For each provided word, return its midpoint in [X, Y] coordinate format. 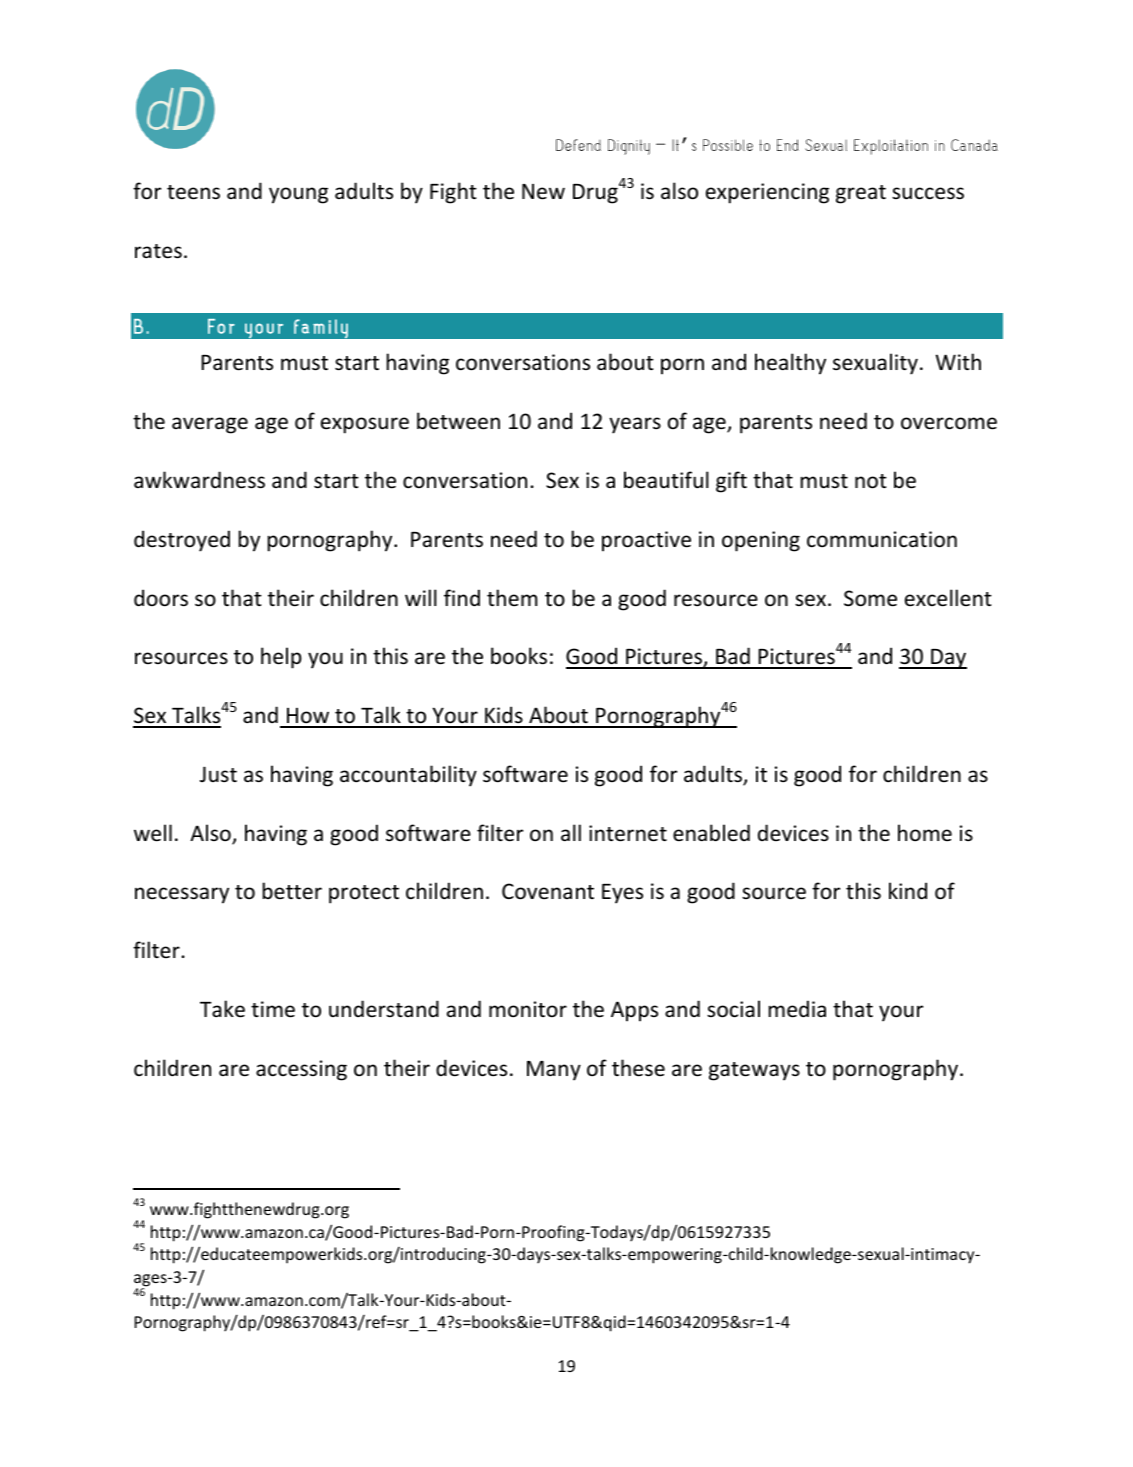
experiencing [767, 193]
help [281, 658]
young [298, 195]
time [273, 1009]
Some [870, 598]
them [512, 597]
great [861, 194]
